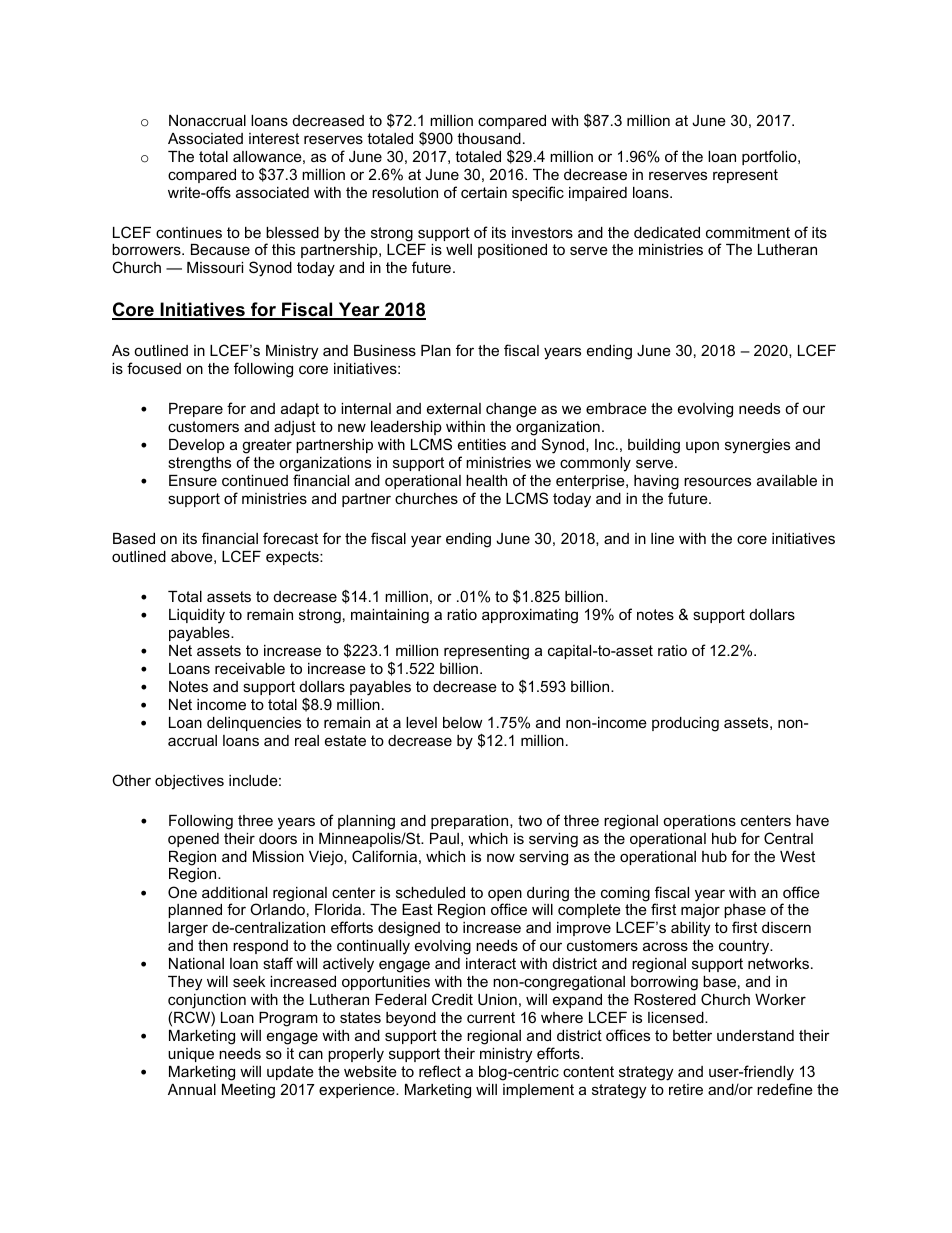 The height and width of the screenshot is (1233, 952). Describe the element at coordinates (530, 616) in the screenshot. I see `approximating` at that location.
